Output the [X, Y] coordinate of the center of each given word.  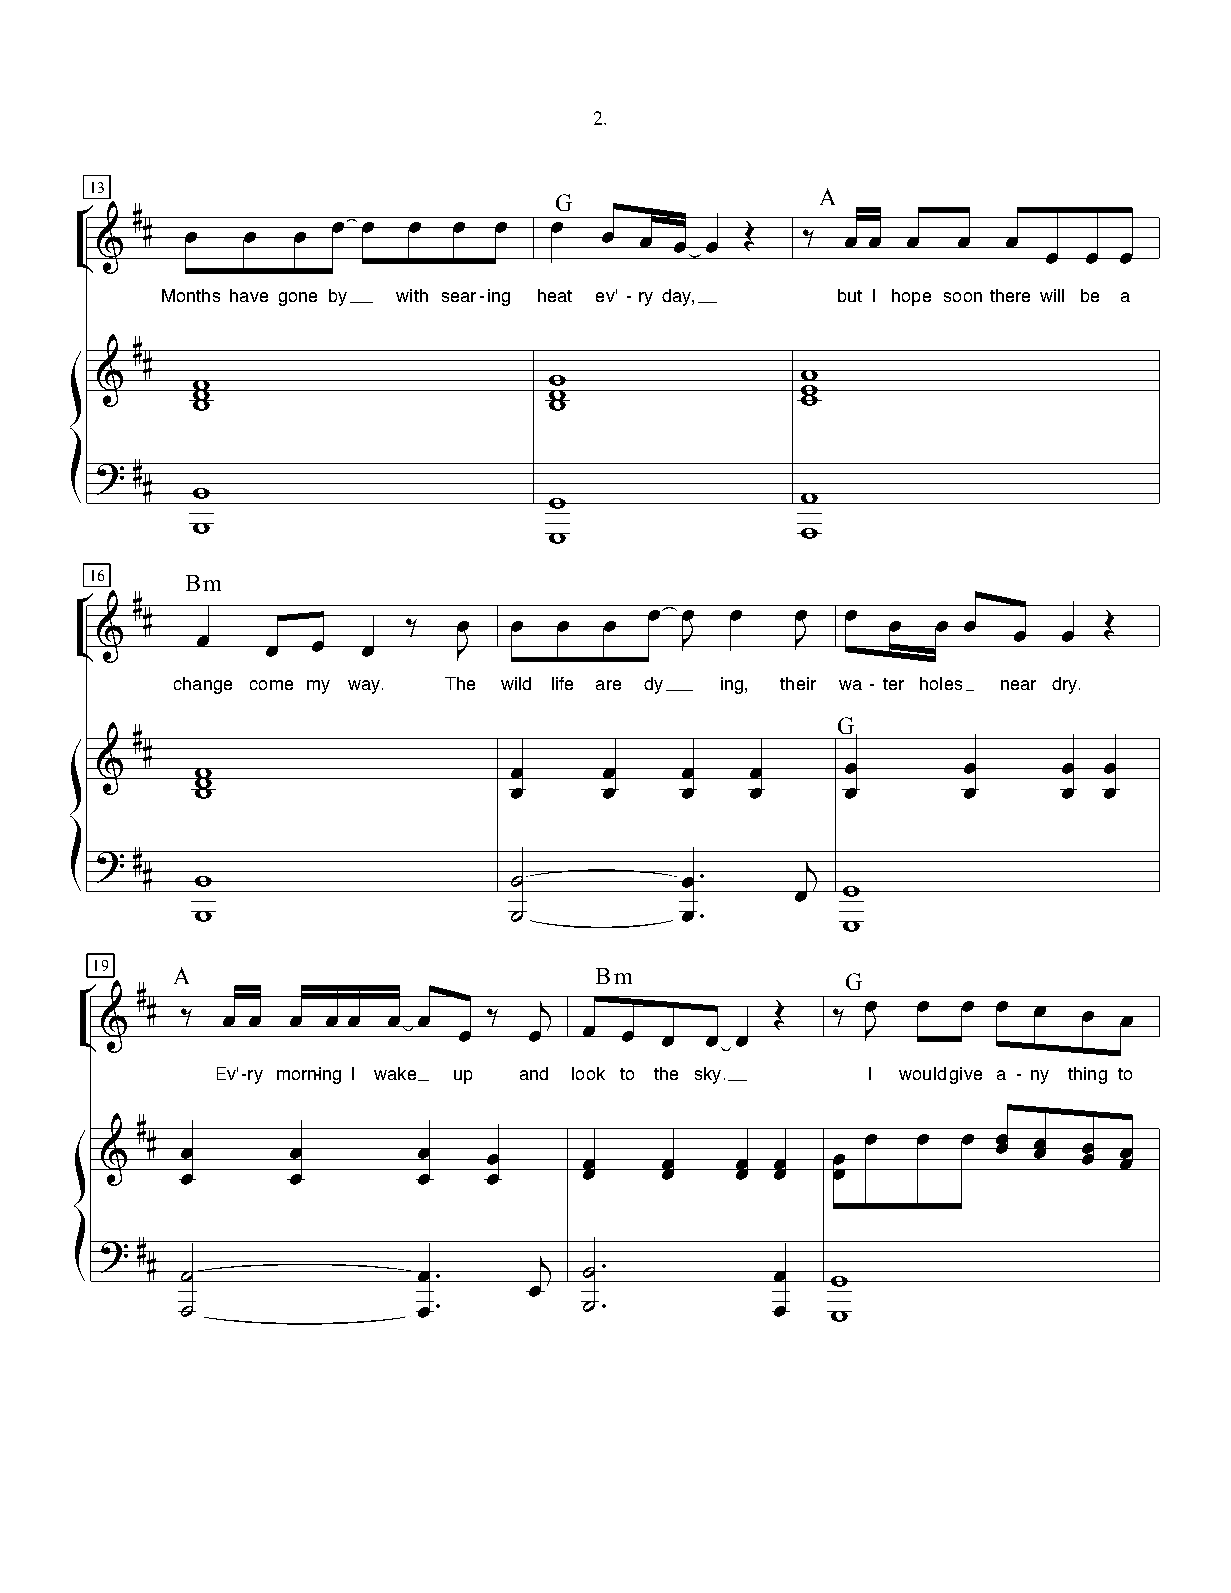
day [677, 297]
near [1018, 685]
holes [941, 683]
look [588, 1073]
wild [516, 683]
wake [395, 1073]
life [562, 683]
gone [298, 299]
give [966, 1075]
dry [1064, 685]
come [271, 685]
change [203, 685]
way [365, 687]
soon [963, 297]
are [608, 685]
